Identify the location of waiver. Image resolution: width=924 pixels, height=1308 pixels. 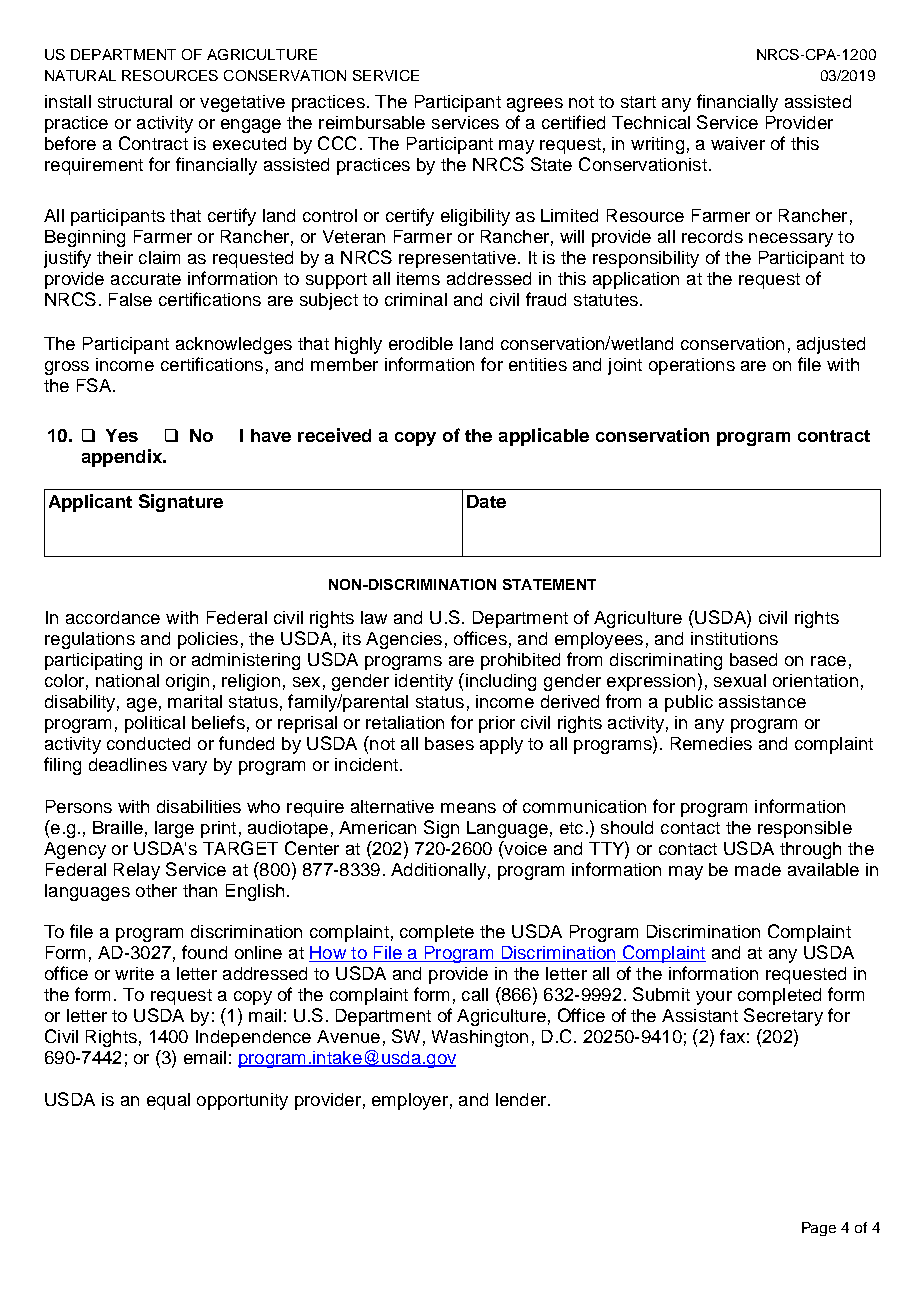
(738, 143).
